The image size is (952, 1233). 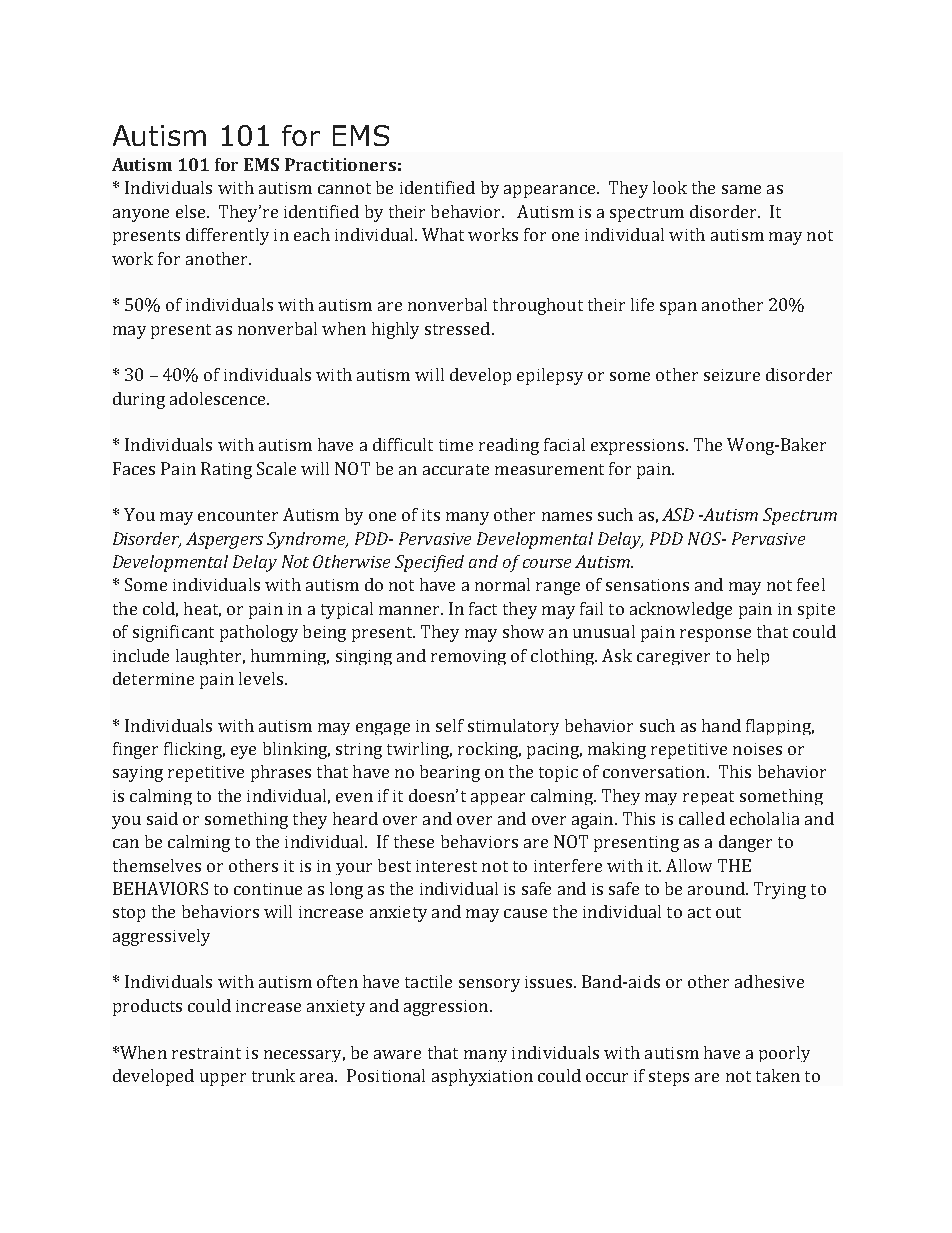 I want to click on else, so click(x=192, y=211).
